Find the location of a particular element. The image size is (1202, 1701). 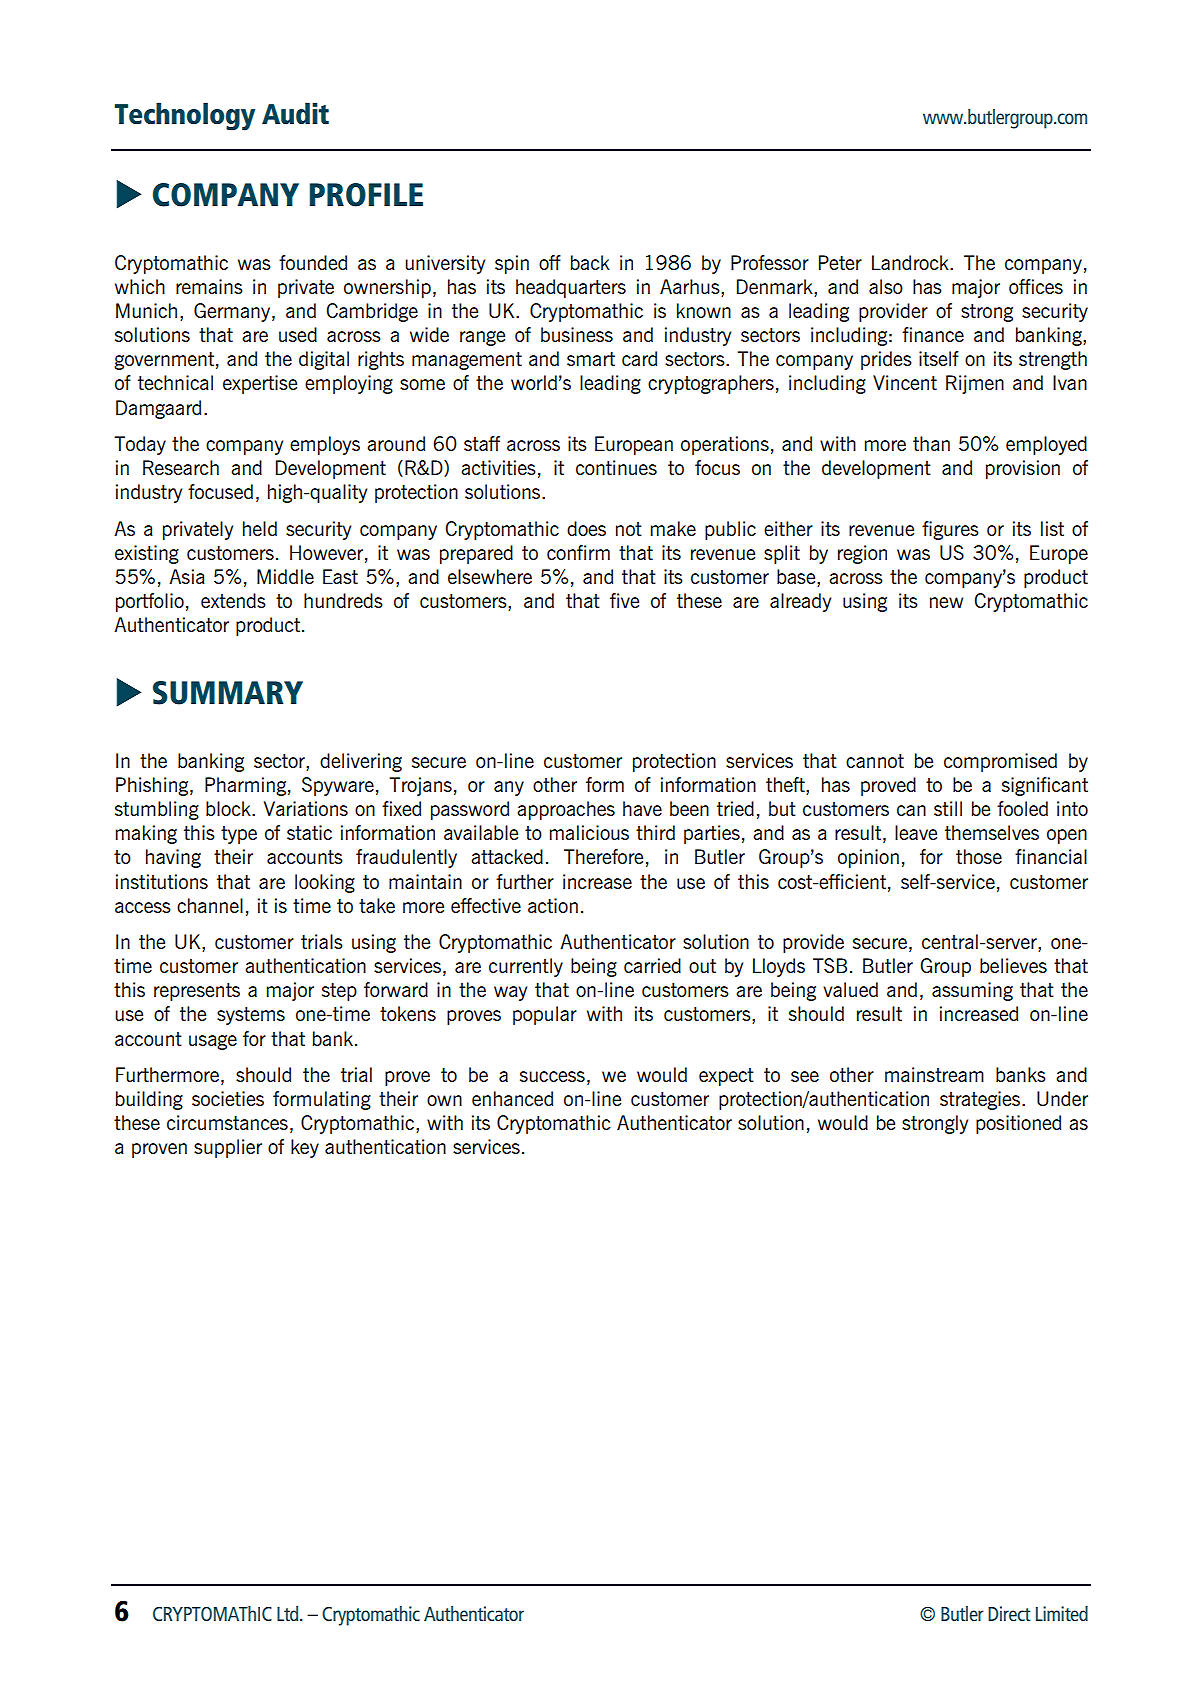

figures is located at coordinates (950, 530).
